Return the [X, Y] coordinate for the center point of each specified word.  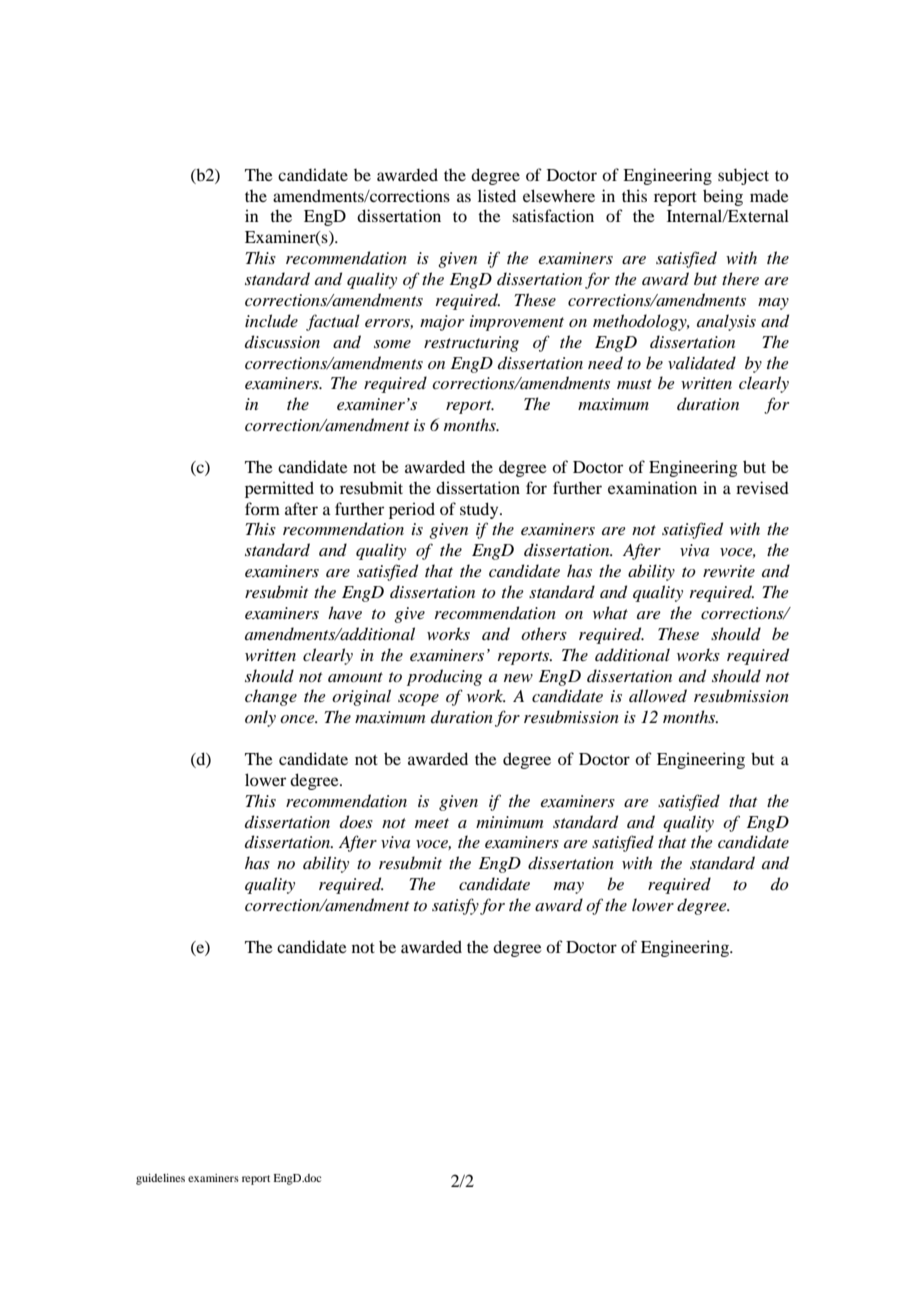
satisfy [455, 906]
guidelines [160, 1179]
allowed [658, 696]
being [723, 197]
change [271, 697]
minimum [509, 822]
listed [497, 195]
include [271, 320]
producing [444, 677]
